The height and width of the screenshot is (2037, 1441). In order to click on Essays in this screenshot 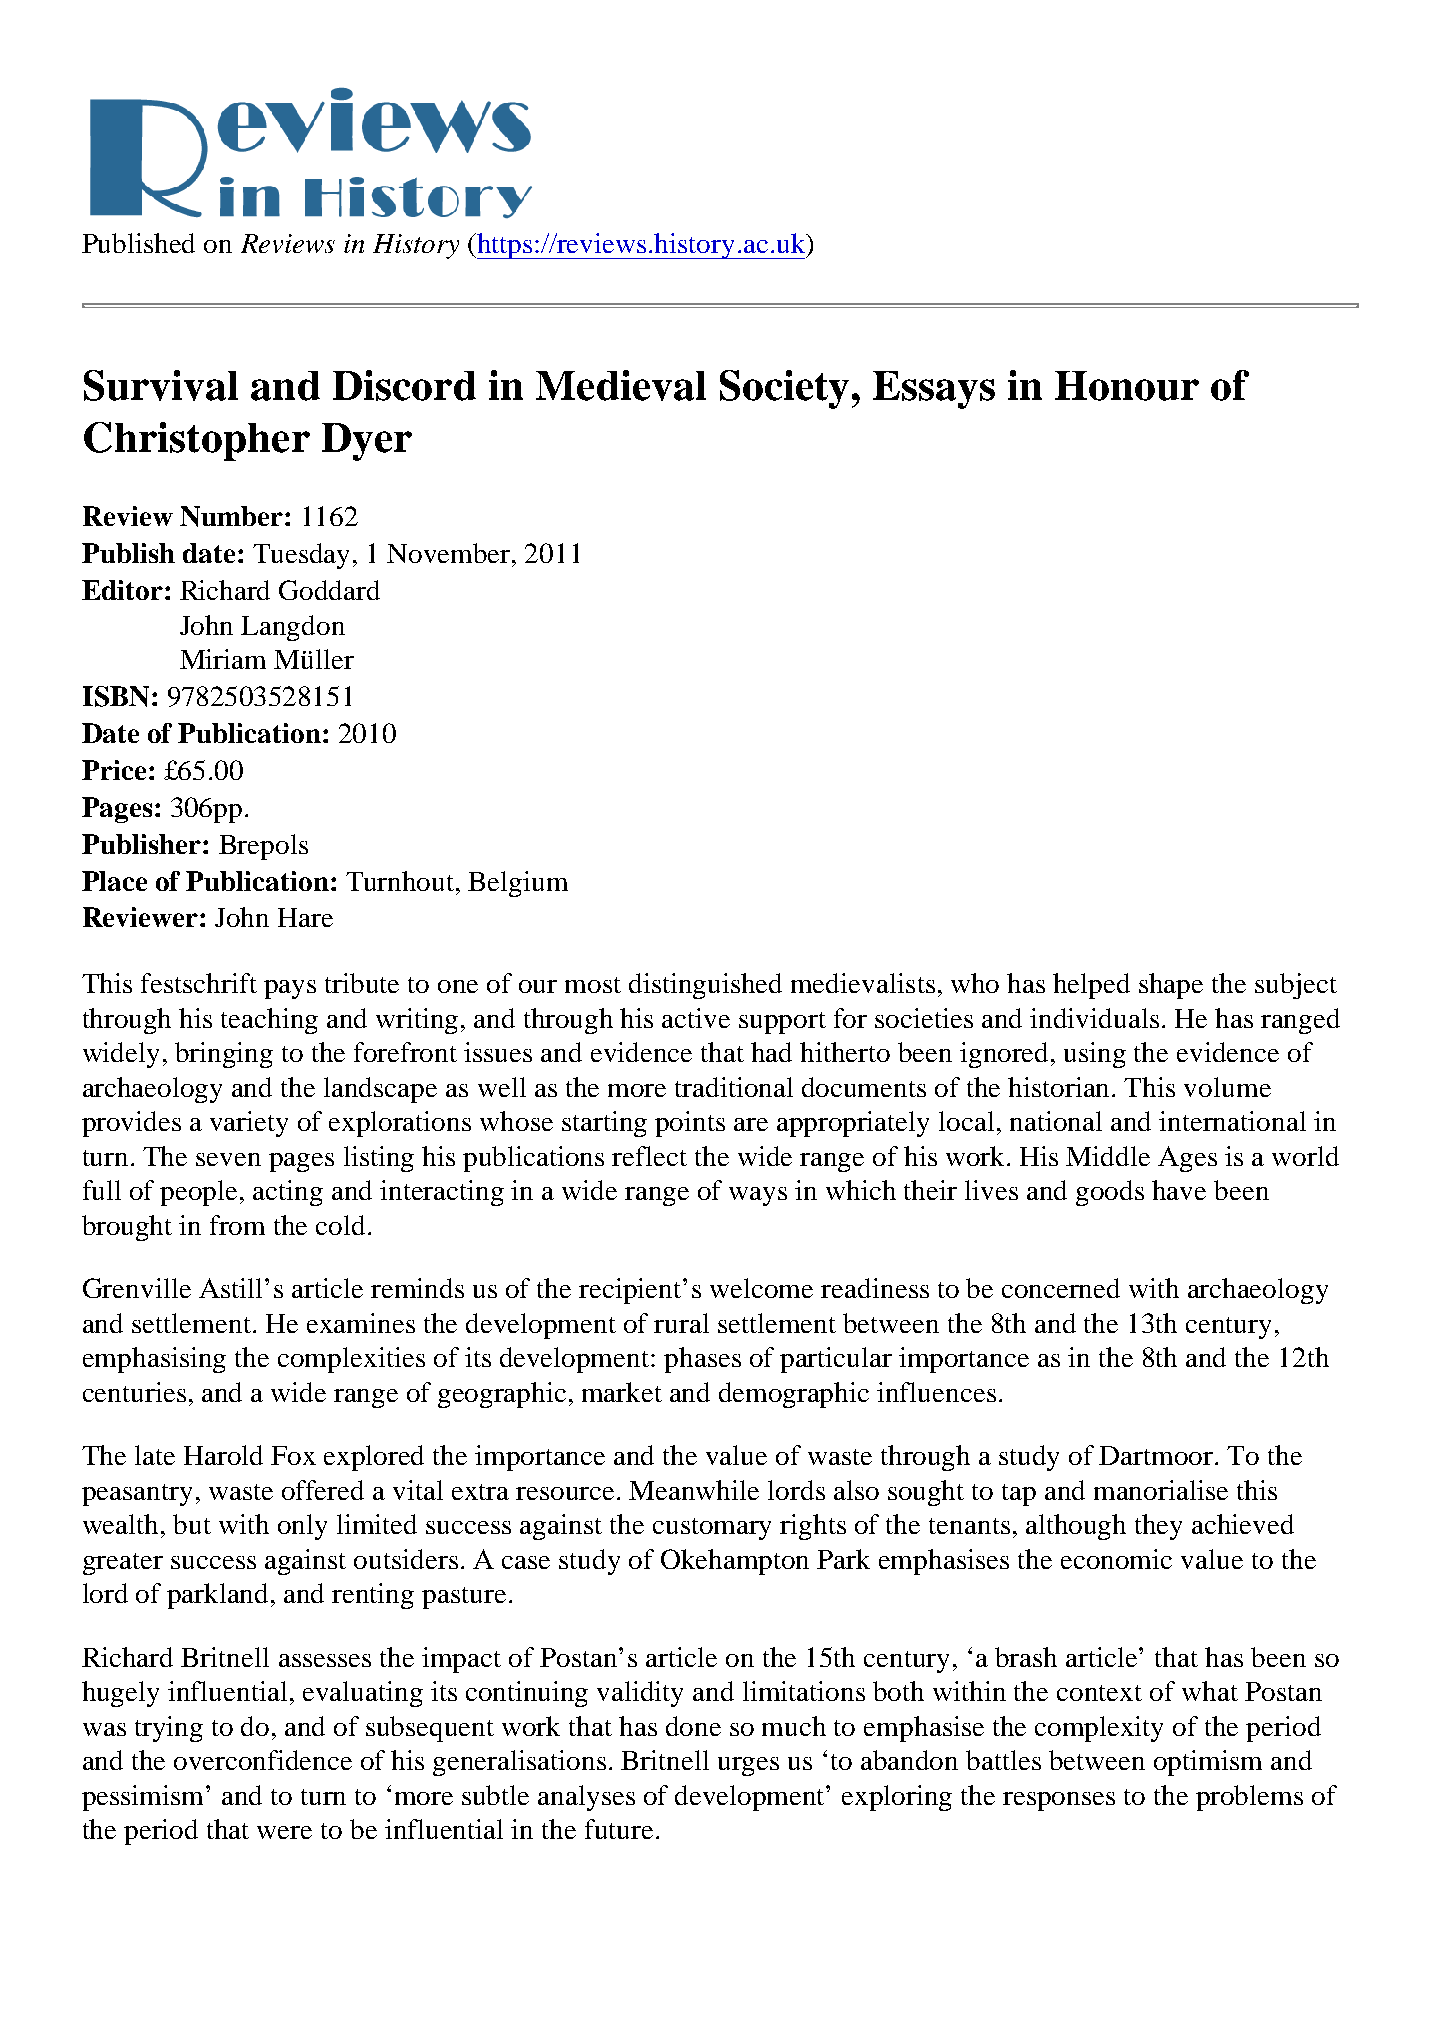, I will do `click(934, 390)`.
